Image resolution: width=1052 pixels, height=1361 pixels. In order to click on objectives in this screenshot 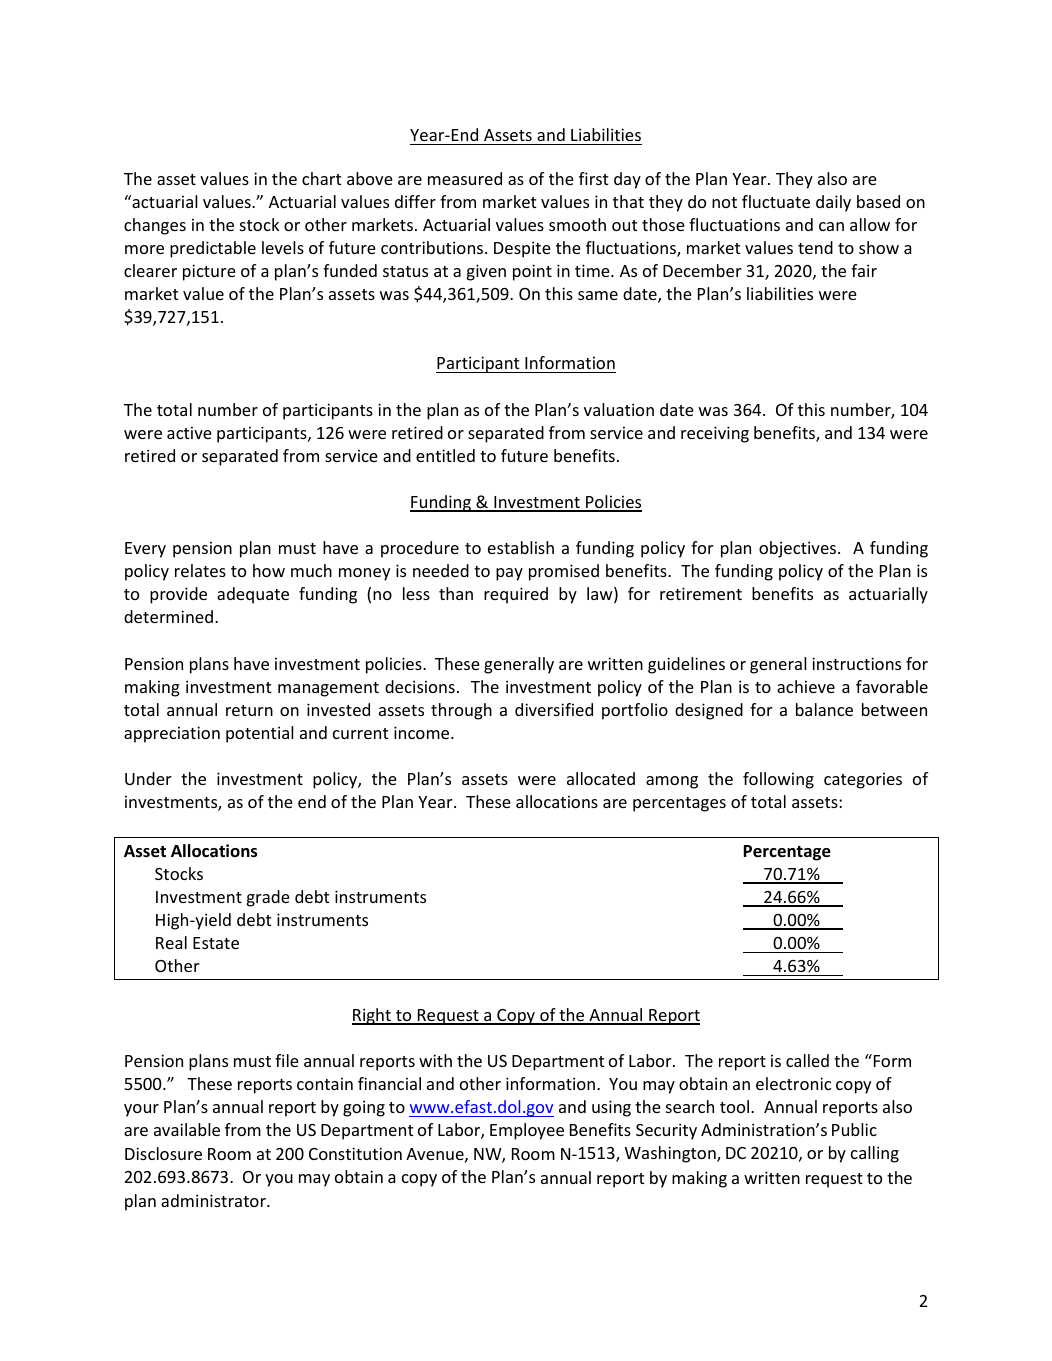, I will do `click(799, 549)`.
